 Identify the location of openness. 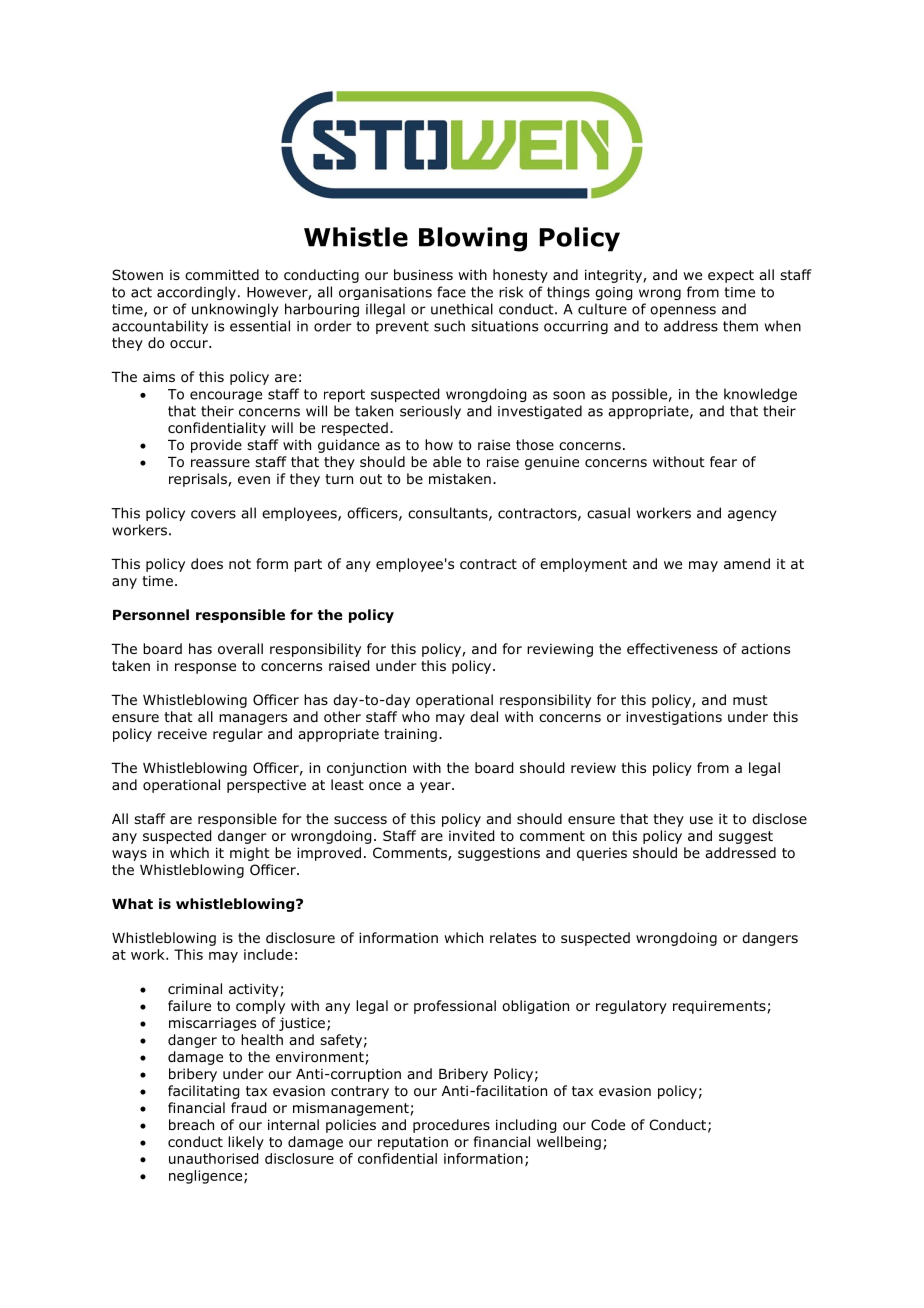
(683, 311).
